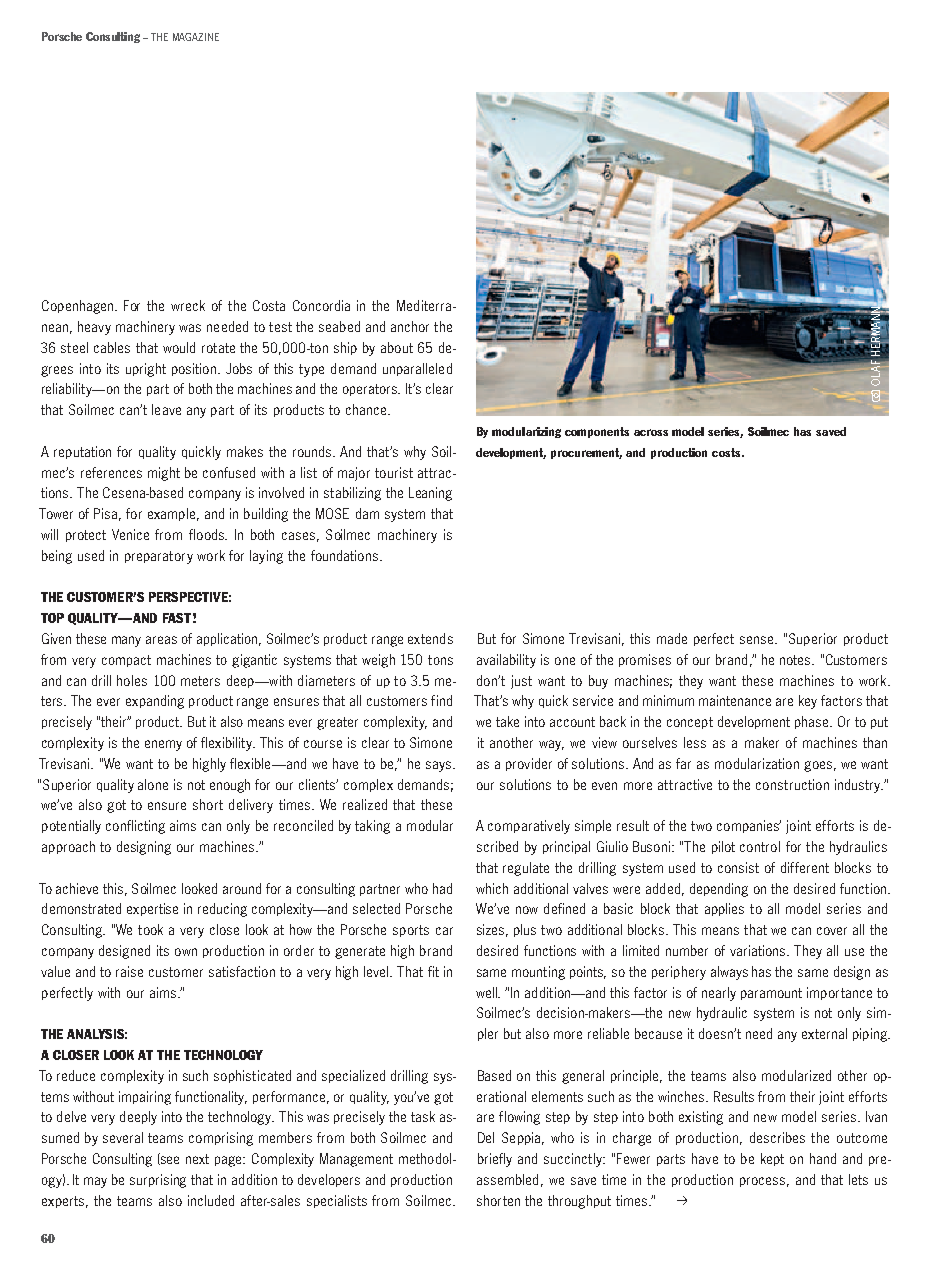 This page has height=1270, width=952. Describe the element at coordinates (792, 784) in the page. I see `construction` at that location.
